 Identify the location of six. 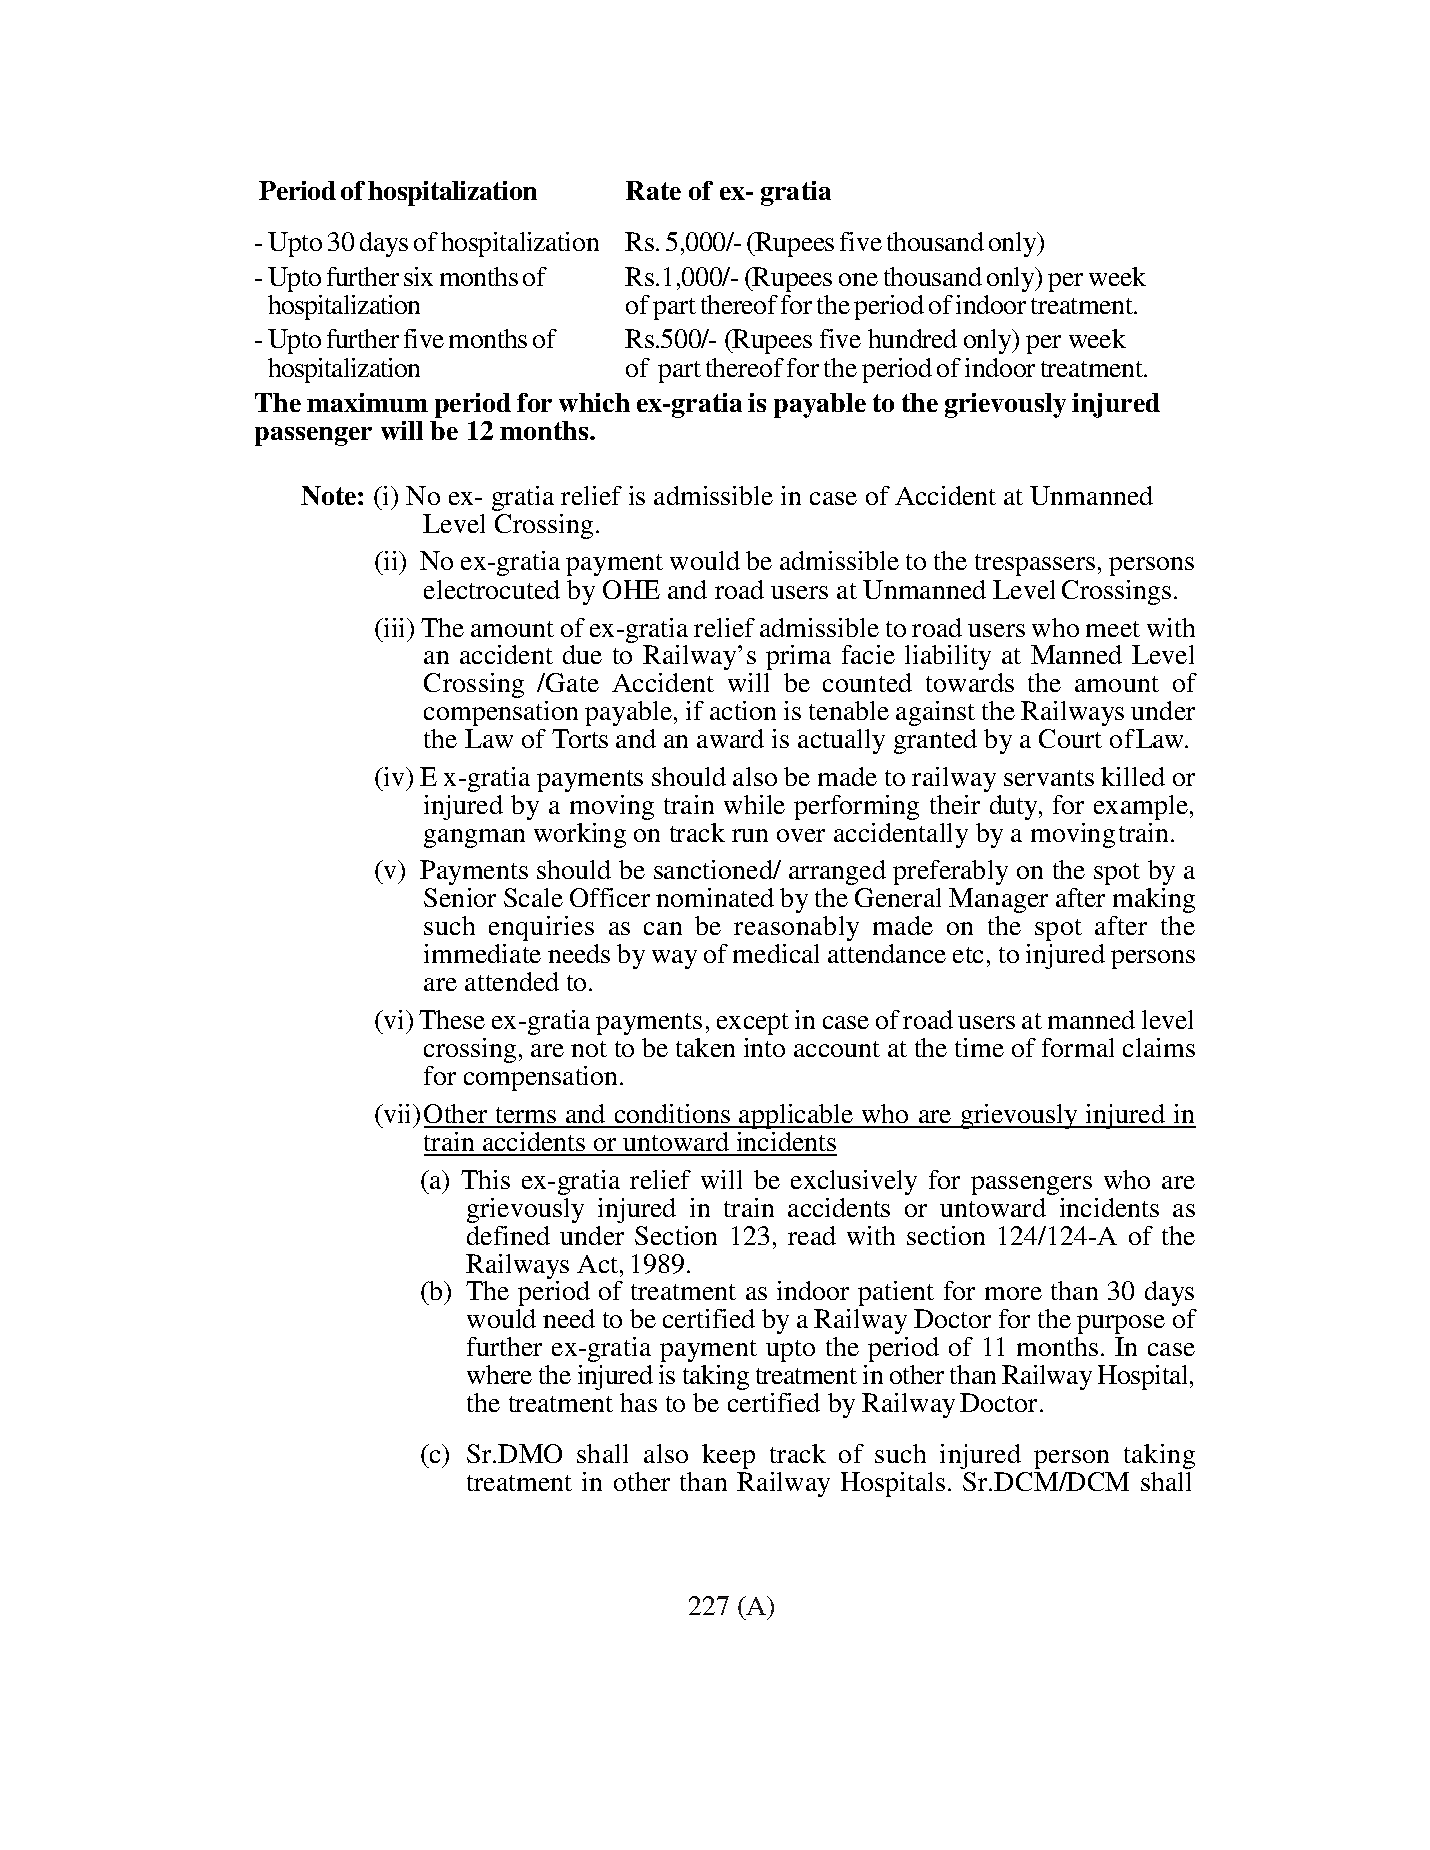
(418, 276).
